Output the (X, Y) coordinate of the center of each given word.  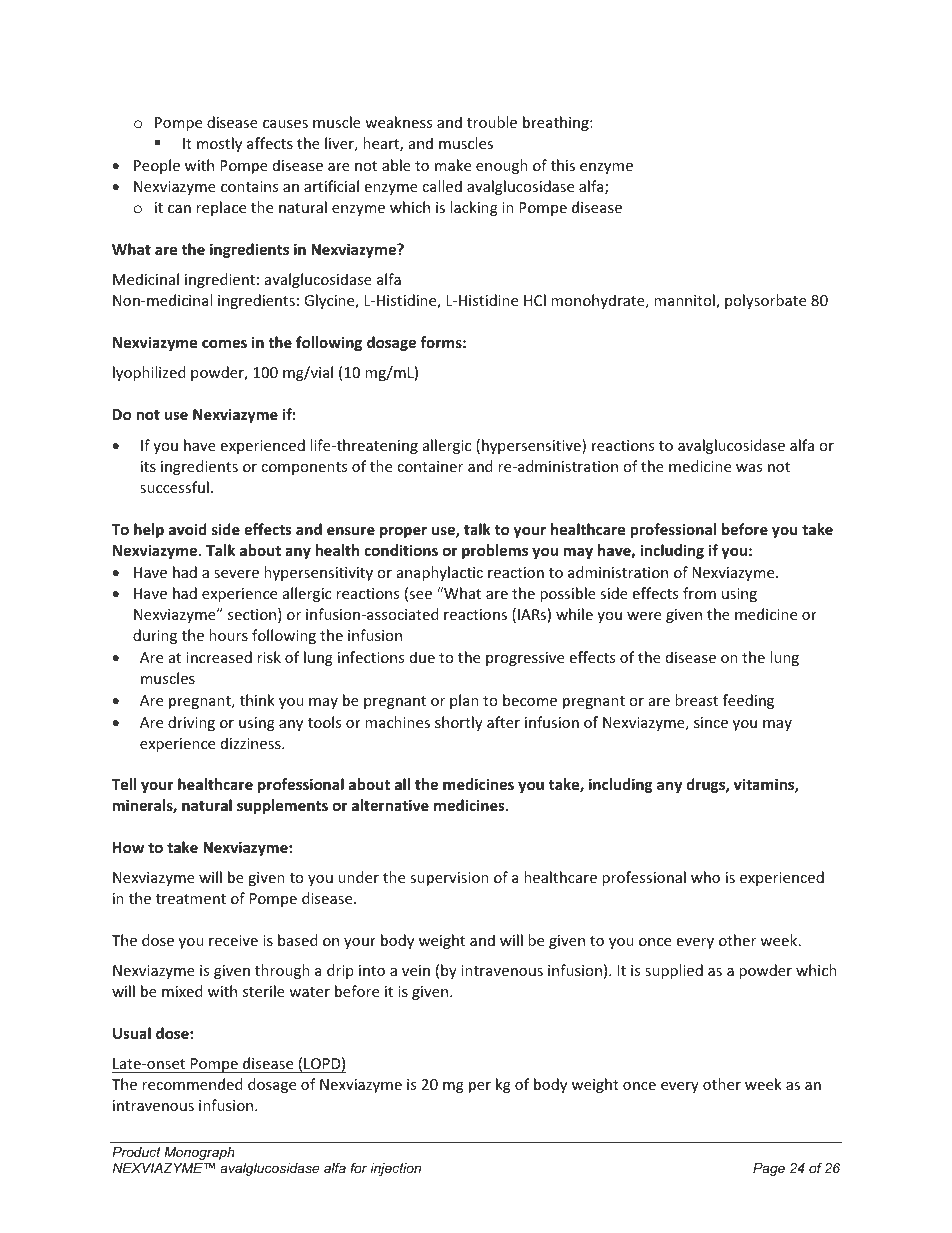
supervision (449, 879)
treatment (191, 899)
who (705, 877)
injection (395, 1169)
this (563, 165)
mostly (219, 144)
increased (219, 657)
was (749, 468)
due (422, 657)
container (430, 466)
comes (224, 344)
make (453, 165)
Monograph (199, 1153)
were (644, 616)
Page (769, 1169)
